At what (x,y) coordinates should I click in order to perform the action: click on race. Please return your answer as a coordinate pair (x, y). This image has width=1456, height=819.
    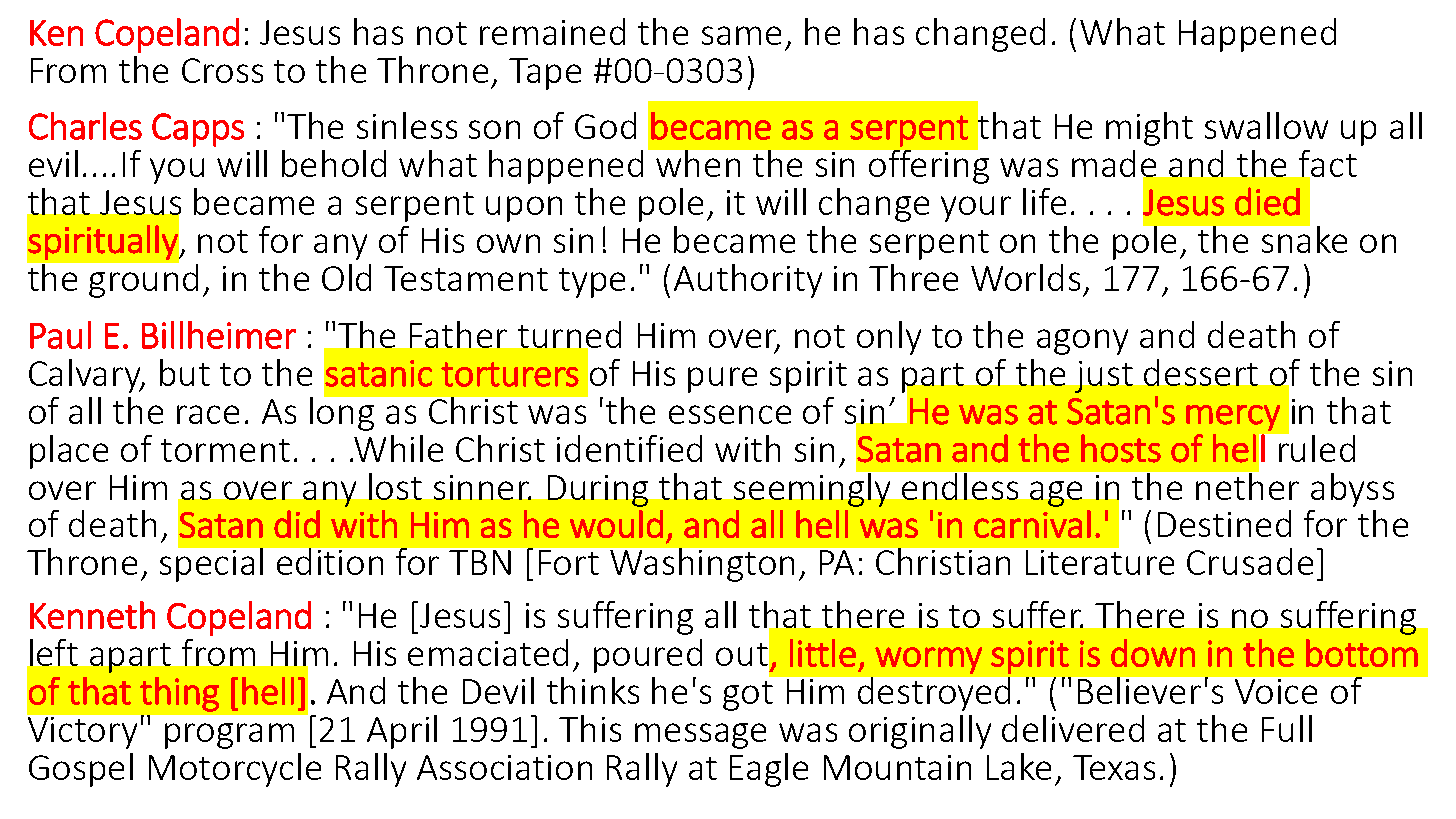
    Looking at the image, I should click on (208, 414).
